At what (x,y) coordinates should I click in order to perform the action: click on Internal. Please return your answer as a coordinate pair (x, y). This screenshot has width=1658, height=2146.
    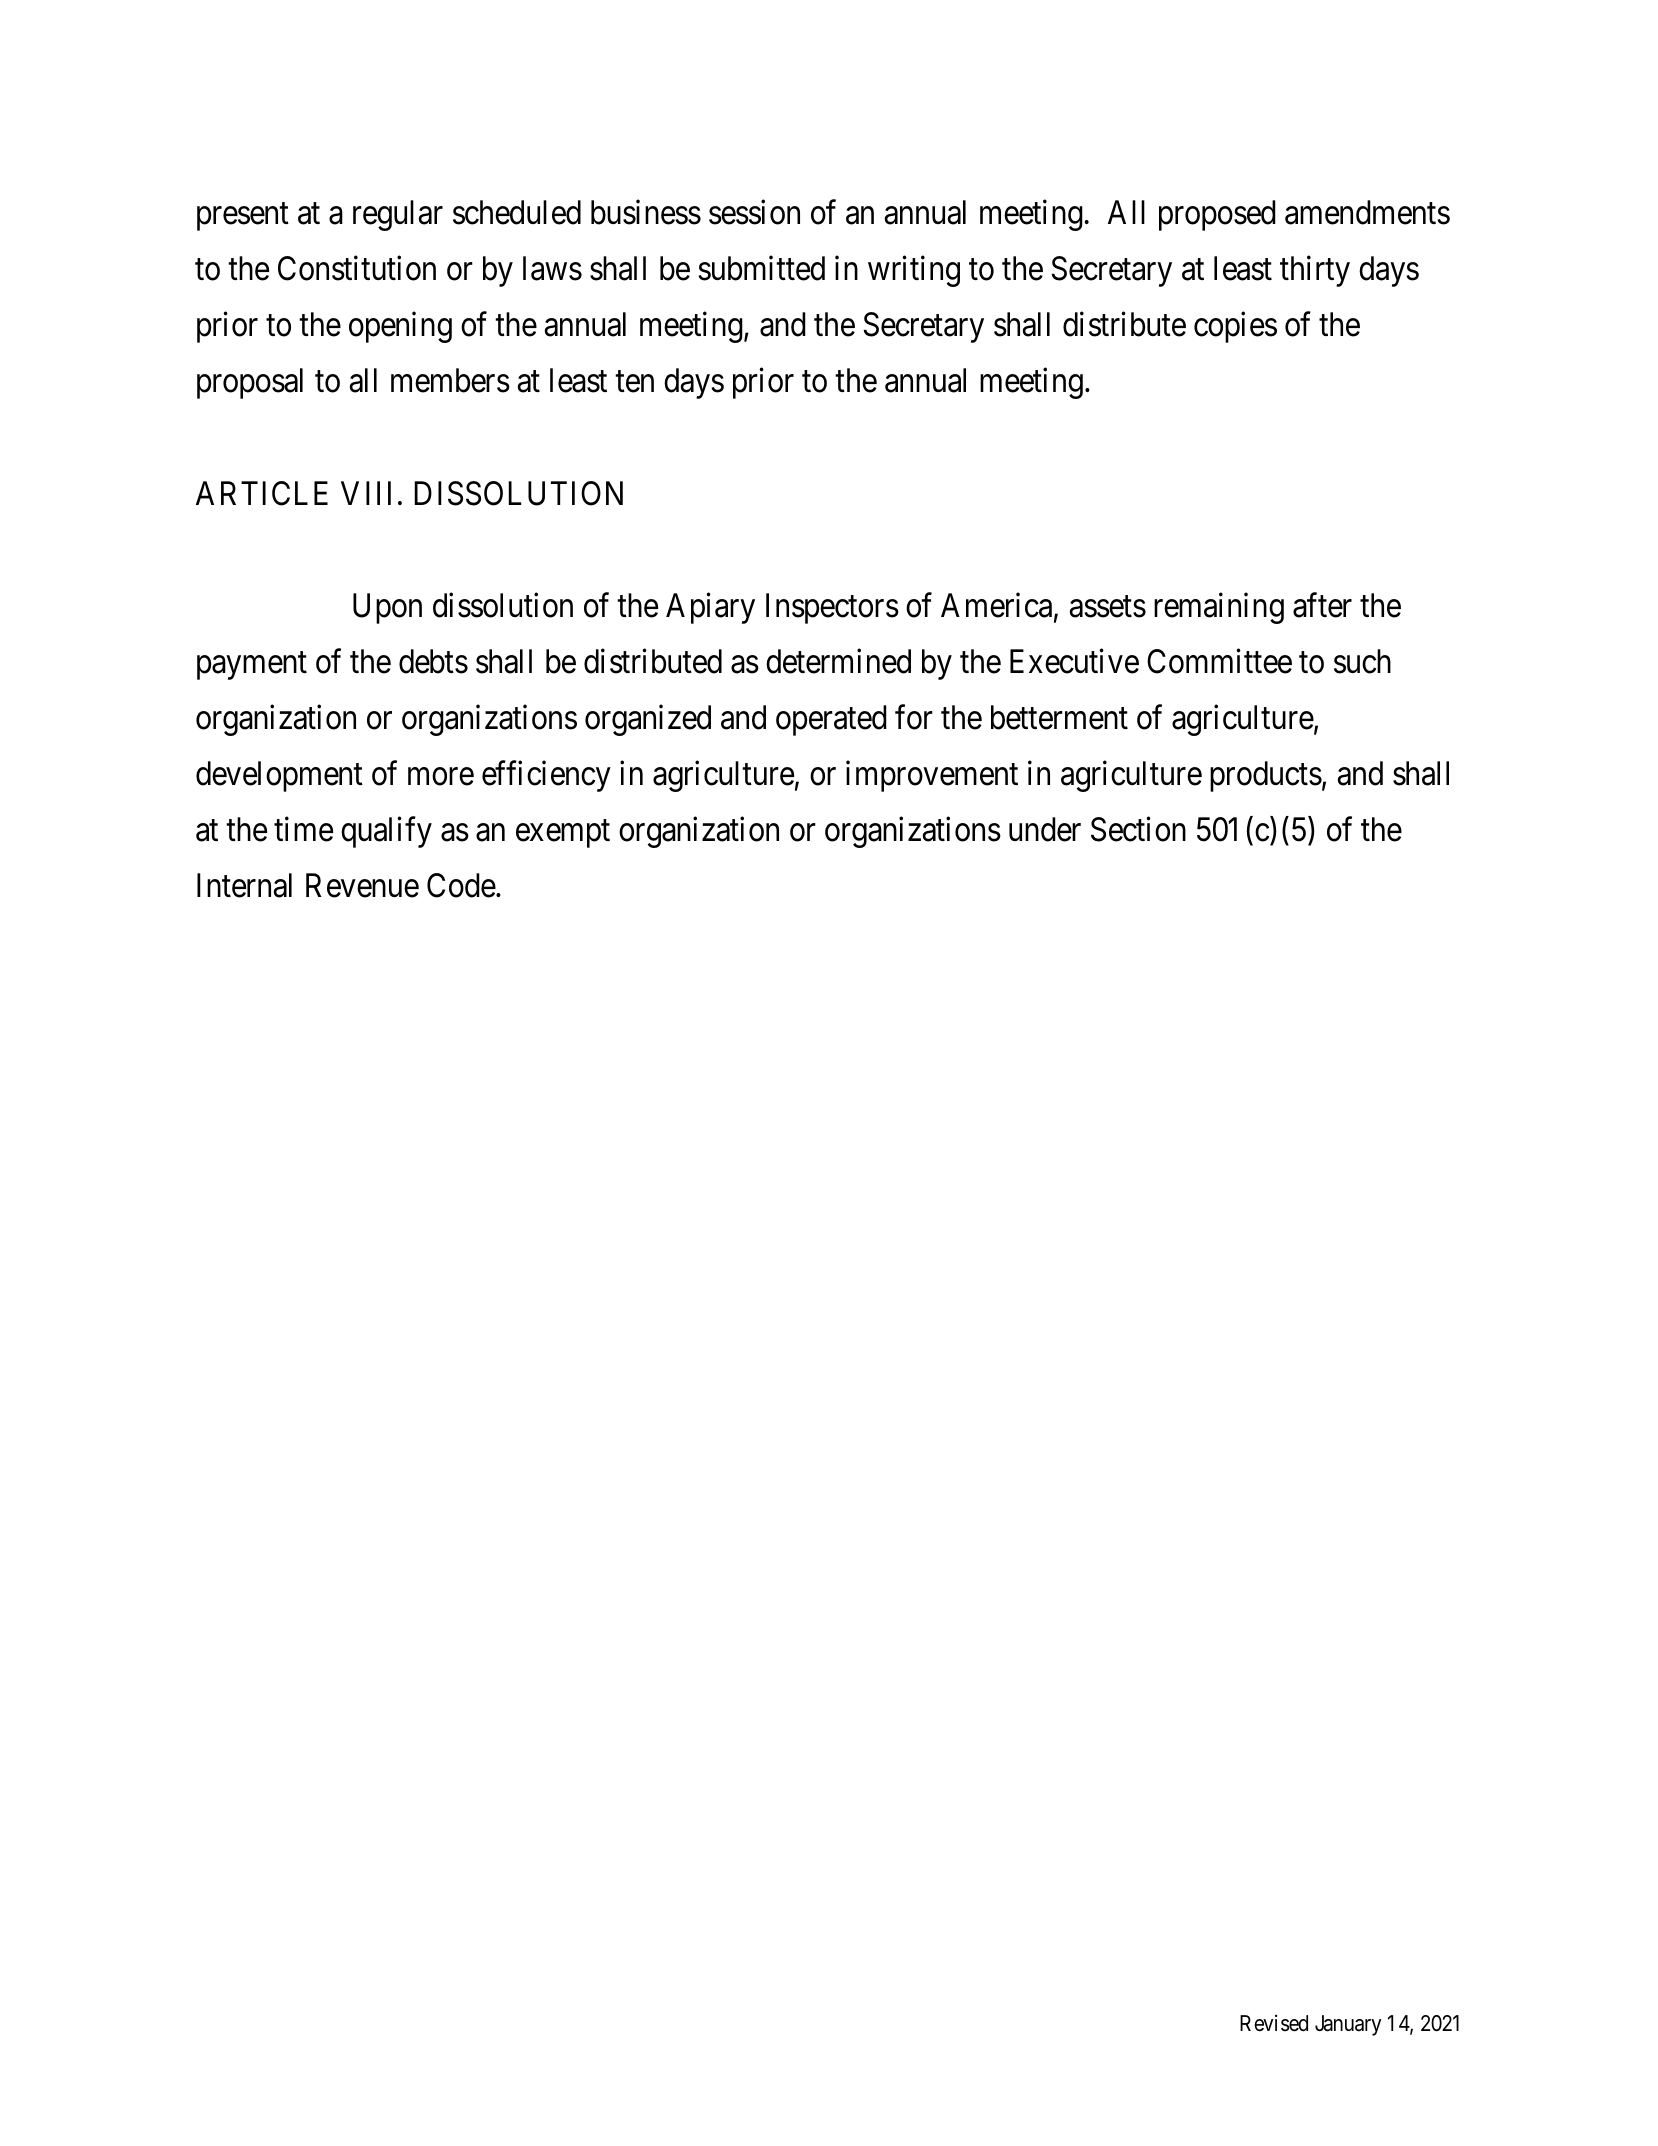
    Looking at the image, I should click on (244, 885).
